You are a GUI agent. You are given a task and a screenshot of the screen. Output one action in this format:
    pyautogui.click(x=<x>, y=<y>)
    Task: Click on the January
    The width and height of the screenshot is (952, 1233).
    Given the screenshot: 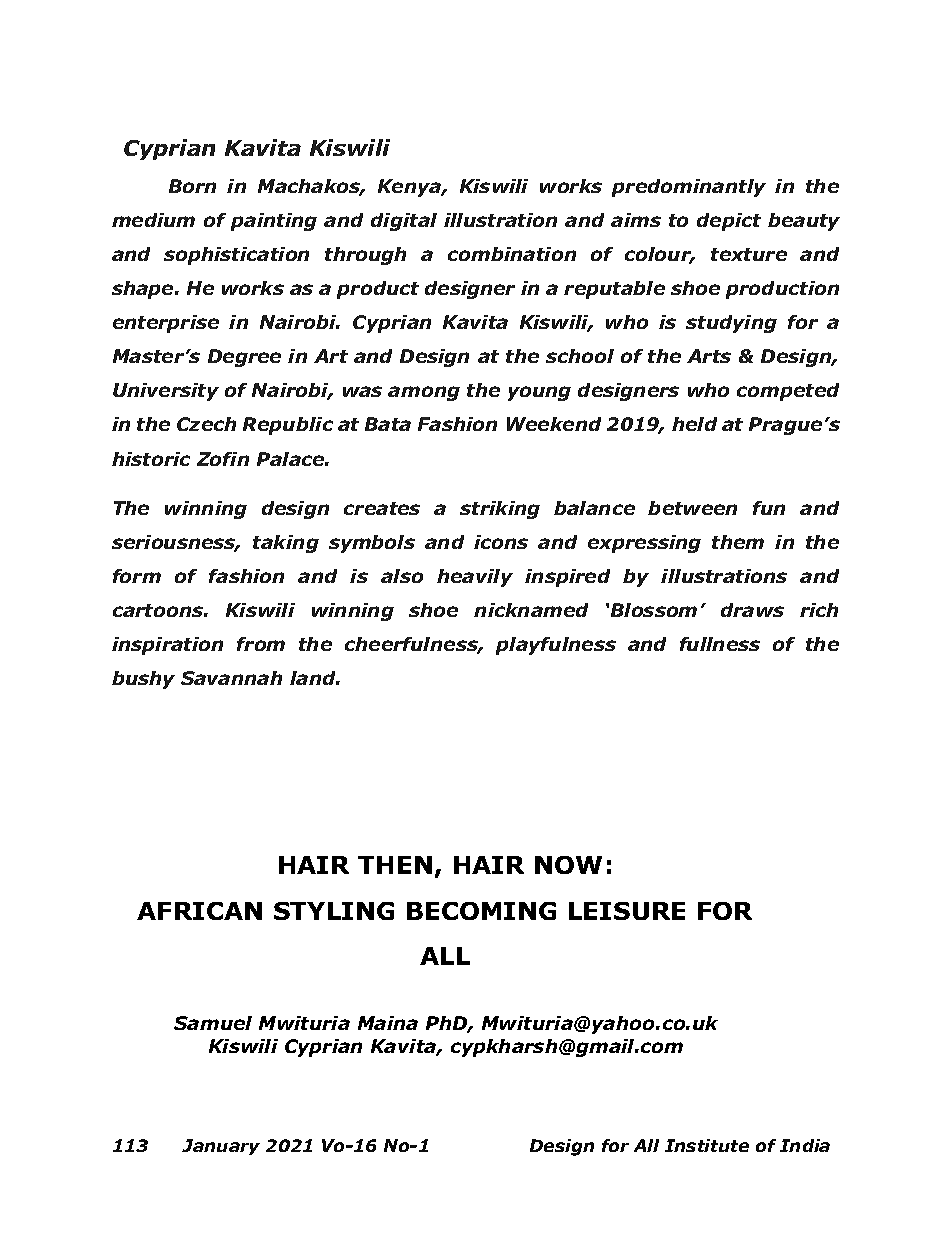 What is the action you would take?
    pyautogui.click(x=221, y=1147)
